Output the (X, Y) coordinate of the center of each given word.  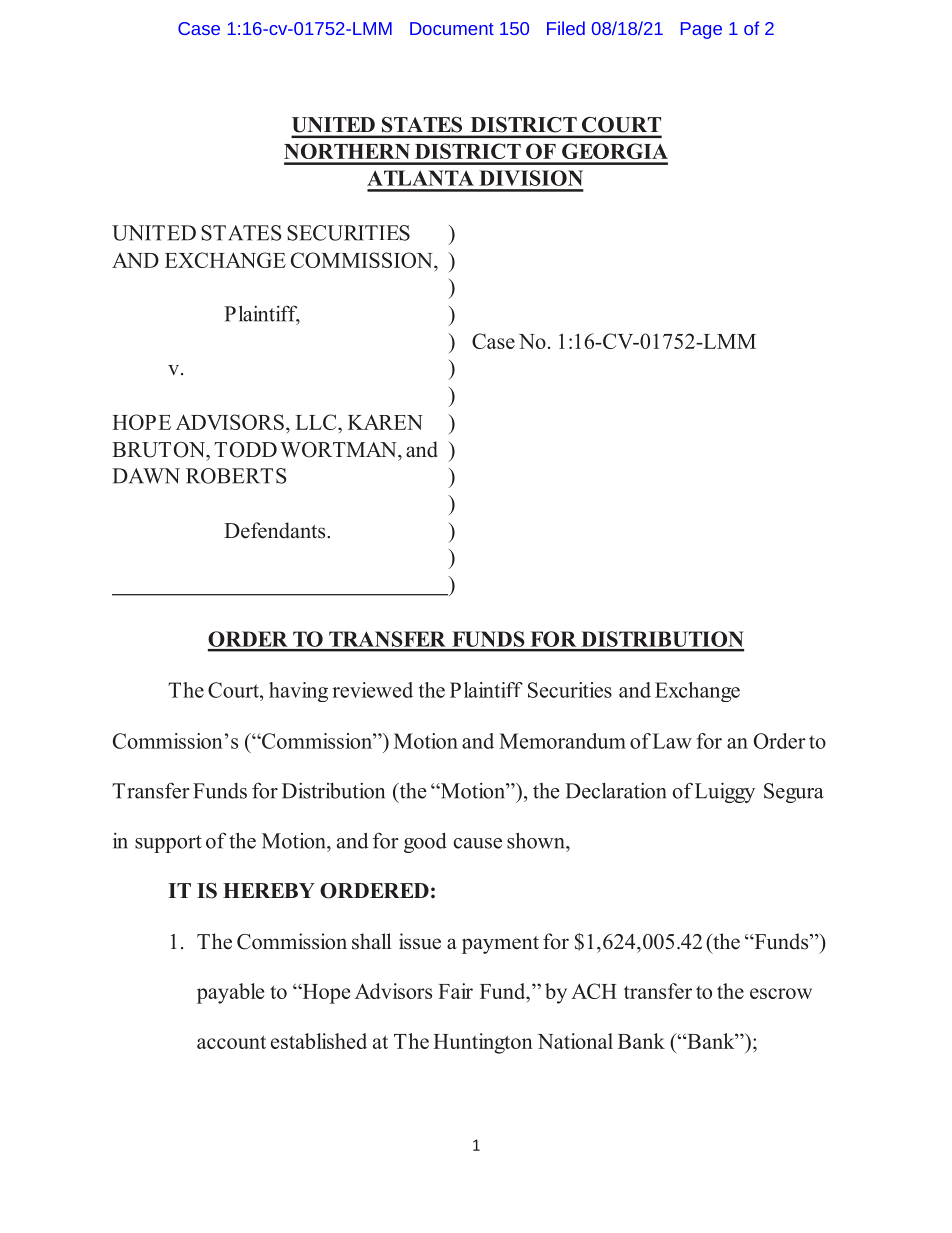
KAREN (385, 422)
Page (701, 30)
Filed (566, 28)
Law (672, 741)
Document (452, 28)
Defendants (276, 530)
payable (230, 993)
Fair (455, 991)
